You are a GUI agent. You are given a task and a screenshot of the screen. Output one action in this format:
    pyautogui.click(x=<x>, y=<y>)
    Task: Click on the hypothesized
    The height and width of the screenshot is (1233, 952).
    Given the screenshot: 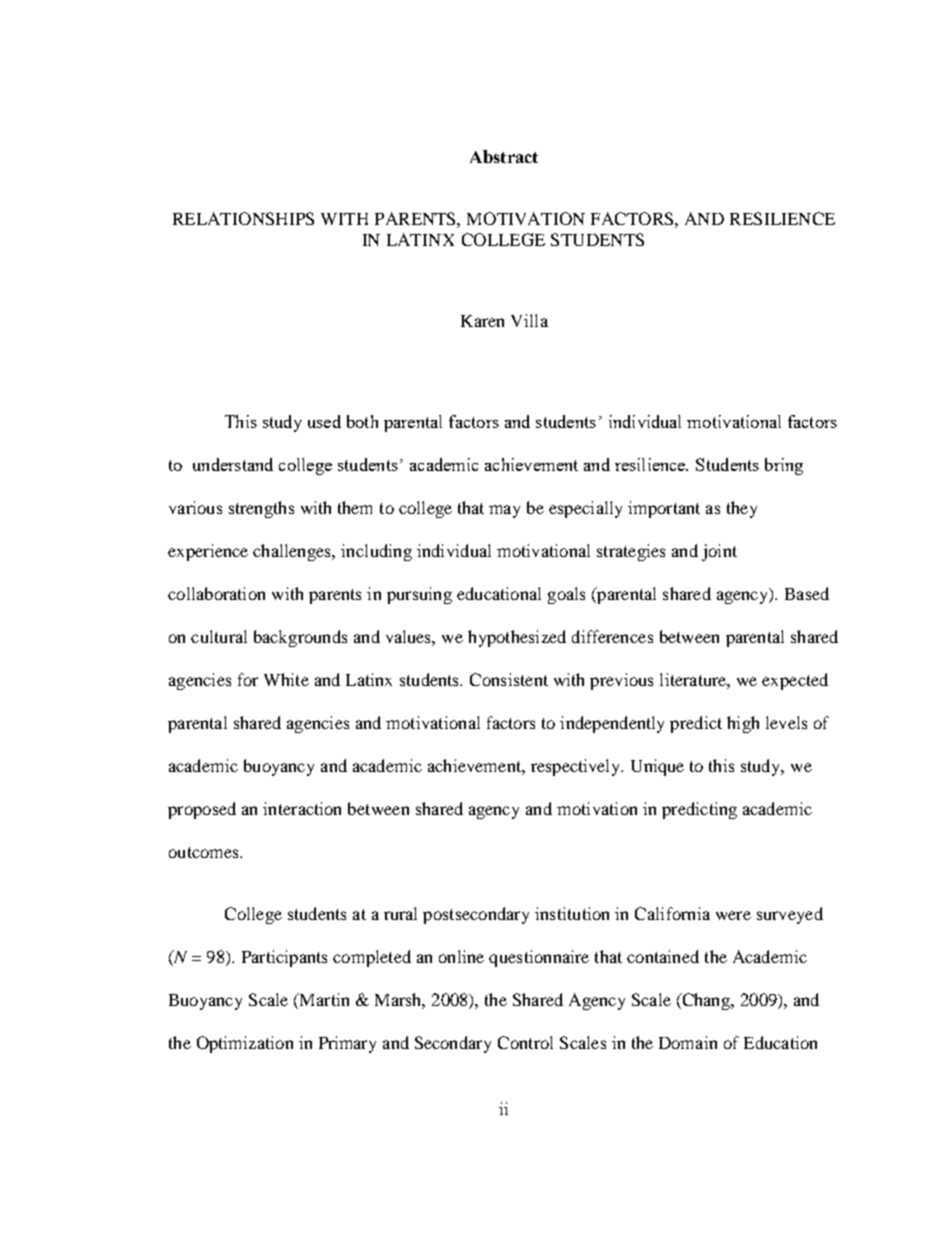 What is the action you would take?
    pyautogui.click(x=517, y=638)
